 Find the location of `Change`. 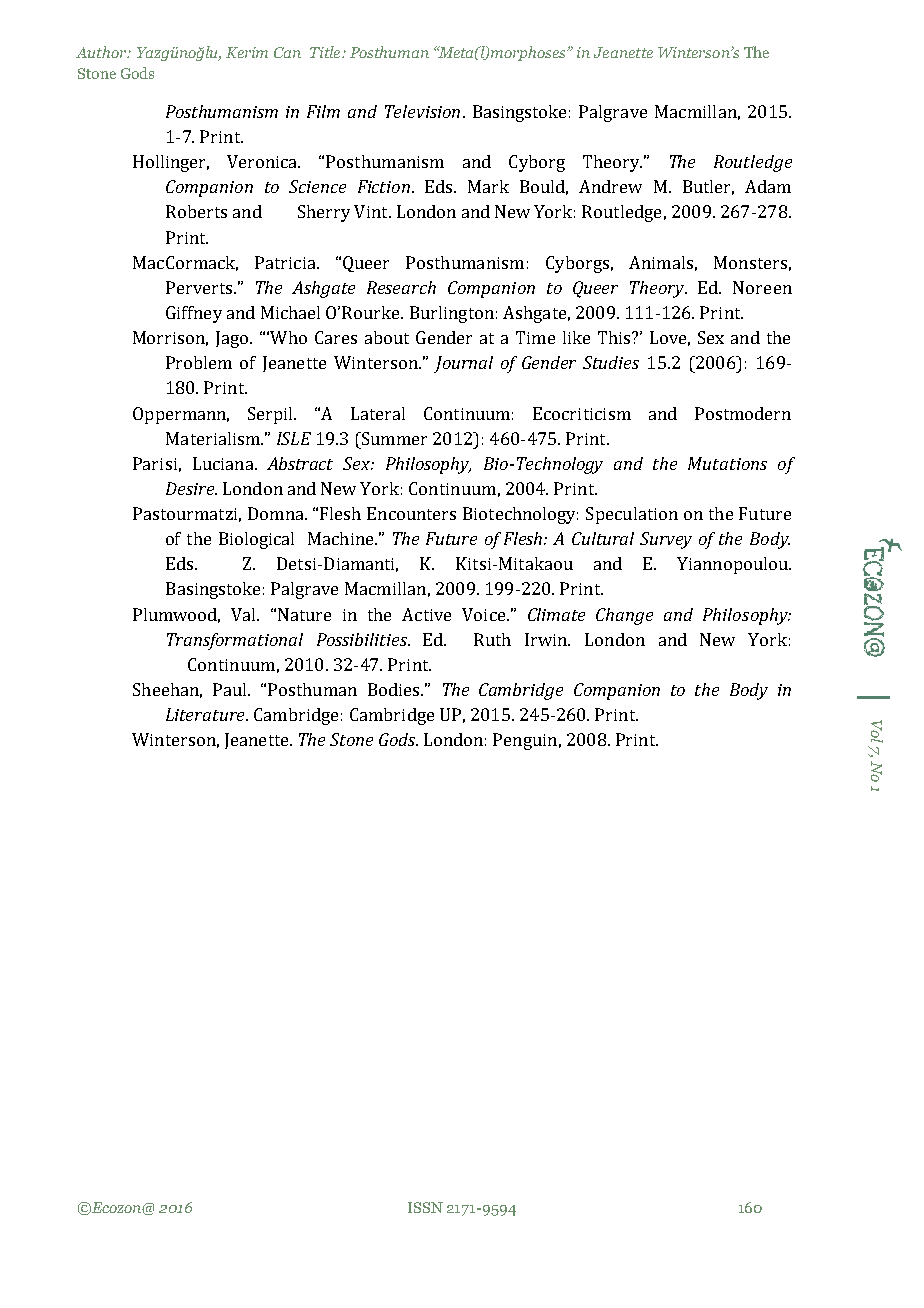

Change is located at coordinates (624, 616).
